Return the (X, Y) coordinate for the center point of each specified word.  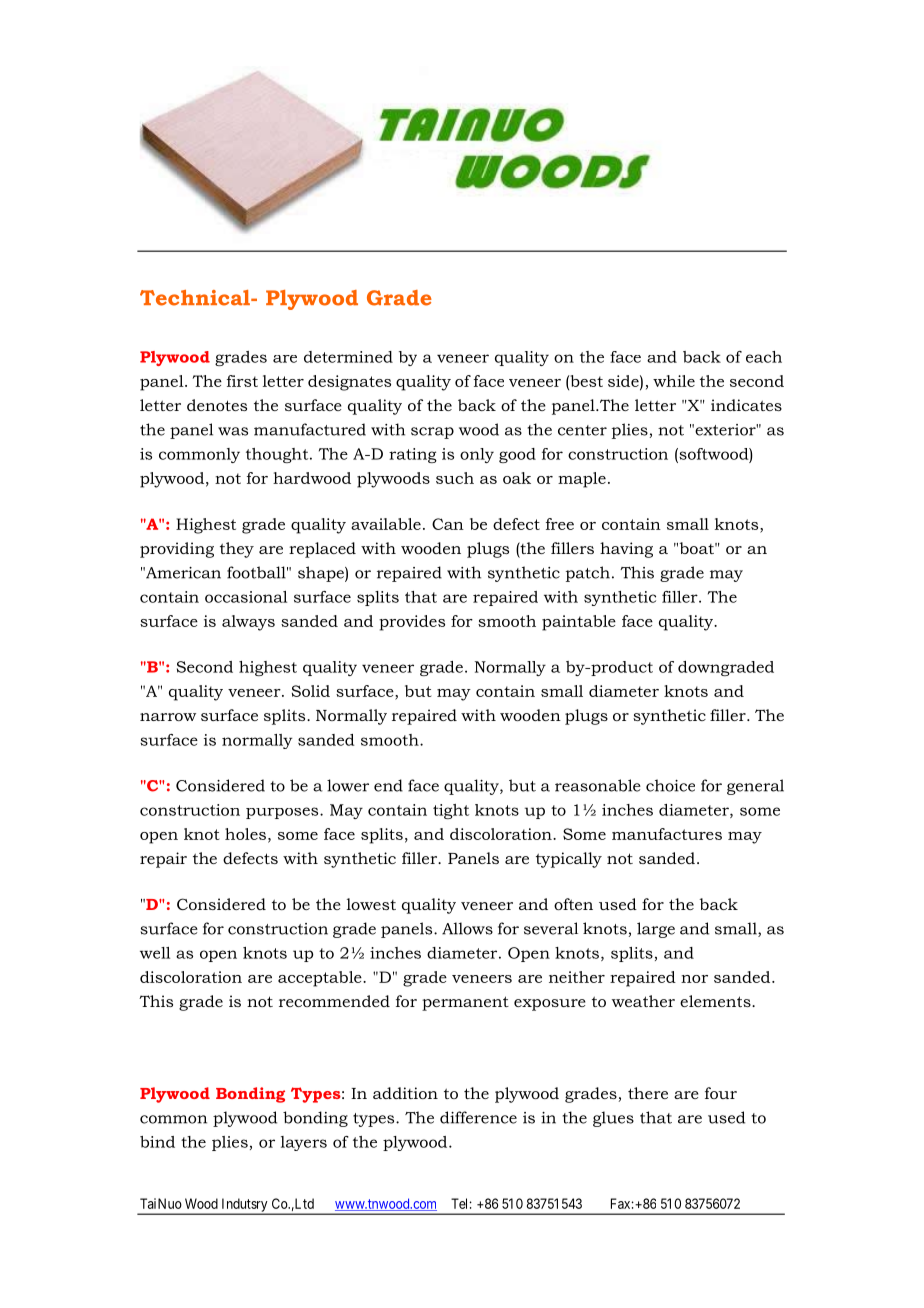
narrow (168, 717)
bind (157, 1142)
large (656, 930)
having (626, 550)
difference (478, 1117)
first (242, 381)
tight (451, 811)
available (386, 524)
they (237, 550)
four (721, 1093)
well (155, 953)
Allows (467, 928)
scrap (432, 433)
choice (670, 785)
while (674, 381)
